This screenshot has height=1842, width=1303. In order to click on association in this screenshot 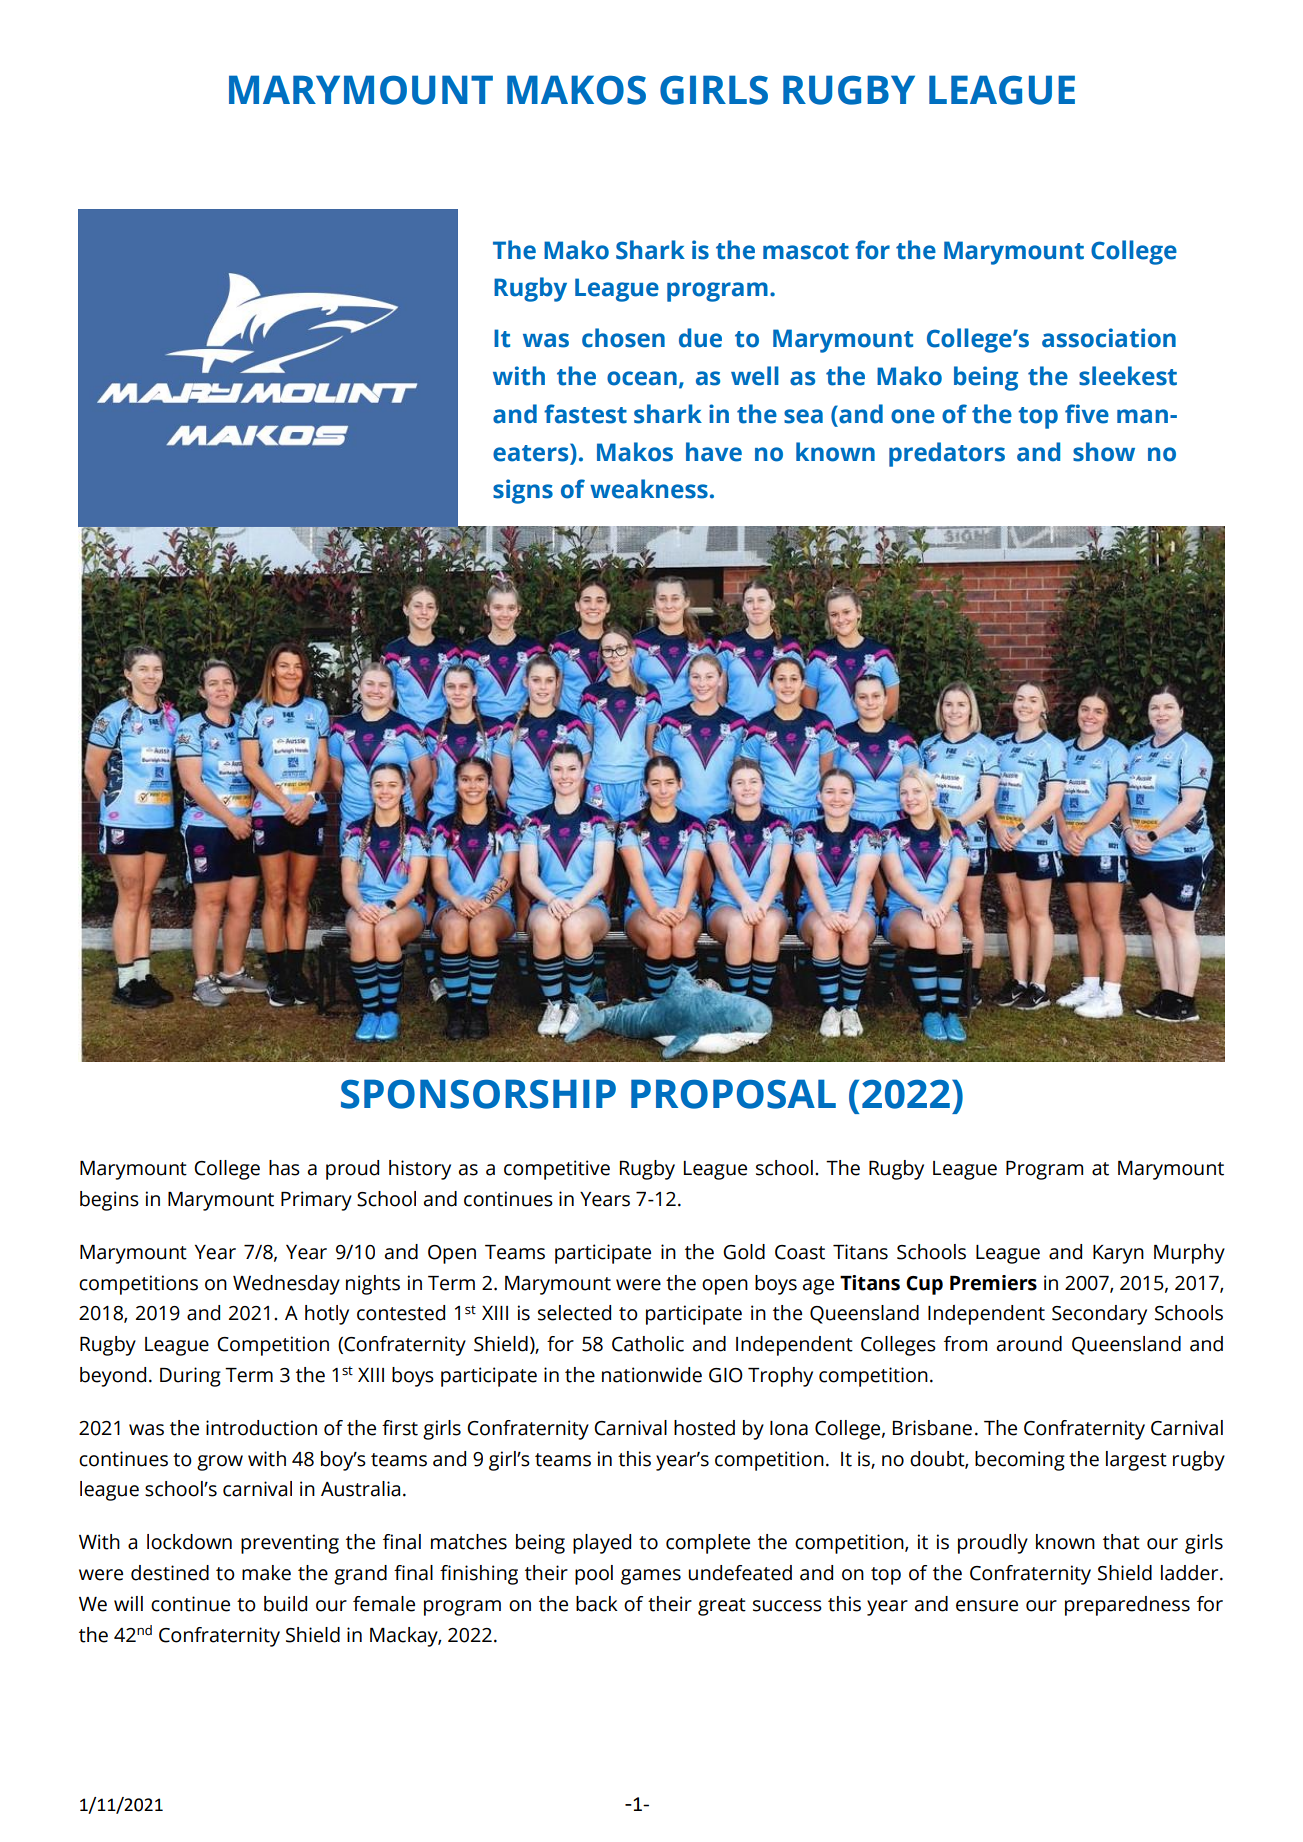, I will do `click(1109, 338)`.
